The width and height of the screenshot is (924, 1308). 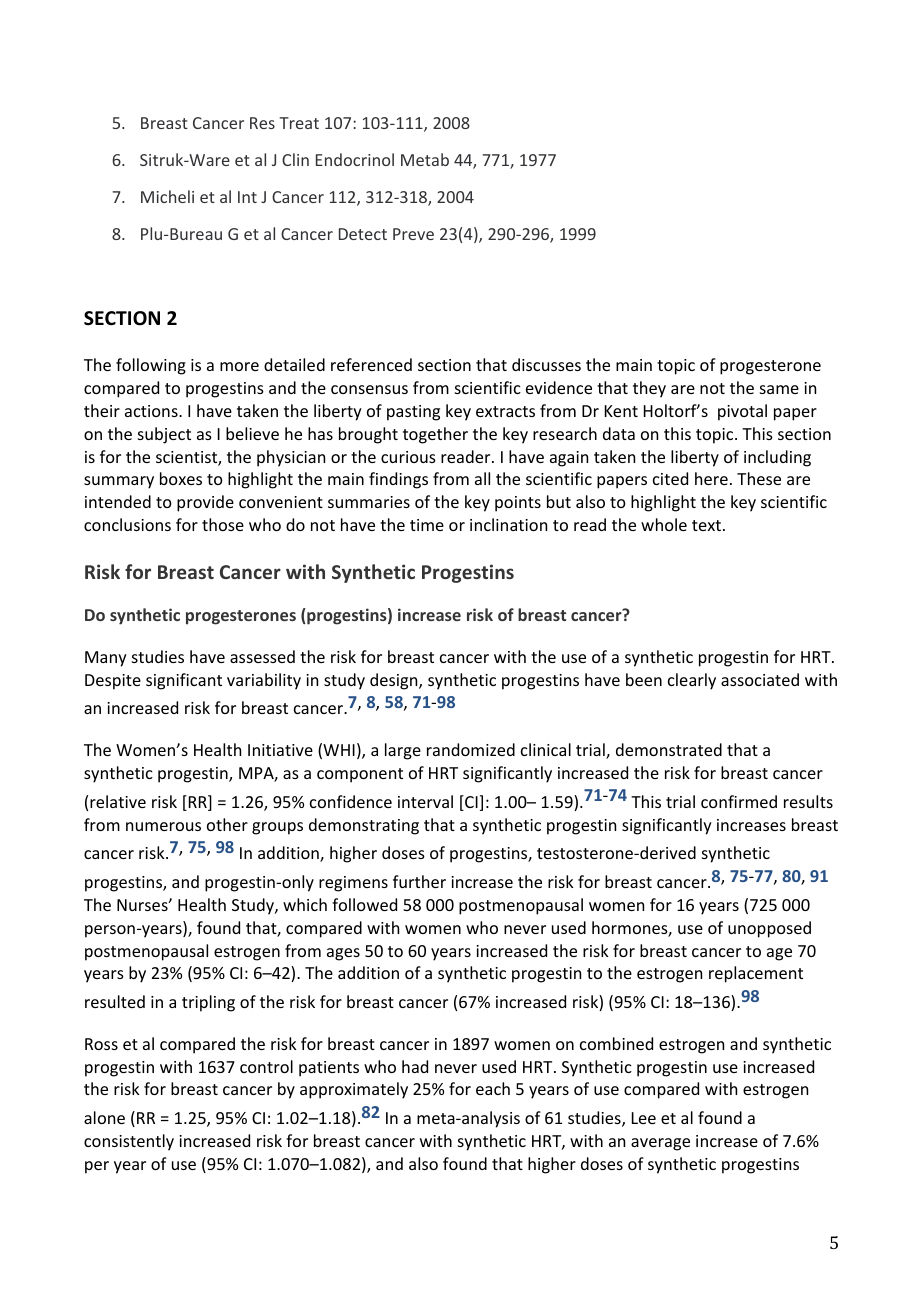 What do you see at coordinates (163, 826) in the screenshot?
I see `numerous` at bounding box center [163, 826].
